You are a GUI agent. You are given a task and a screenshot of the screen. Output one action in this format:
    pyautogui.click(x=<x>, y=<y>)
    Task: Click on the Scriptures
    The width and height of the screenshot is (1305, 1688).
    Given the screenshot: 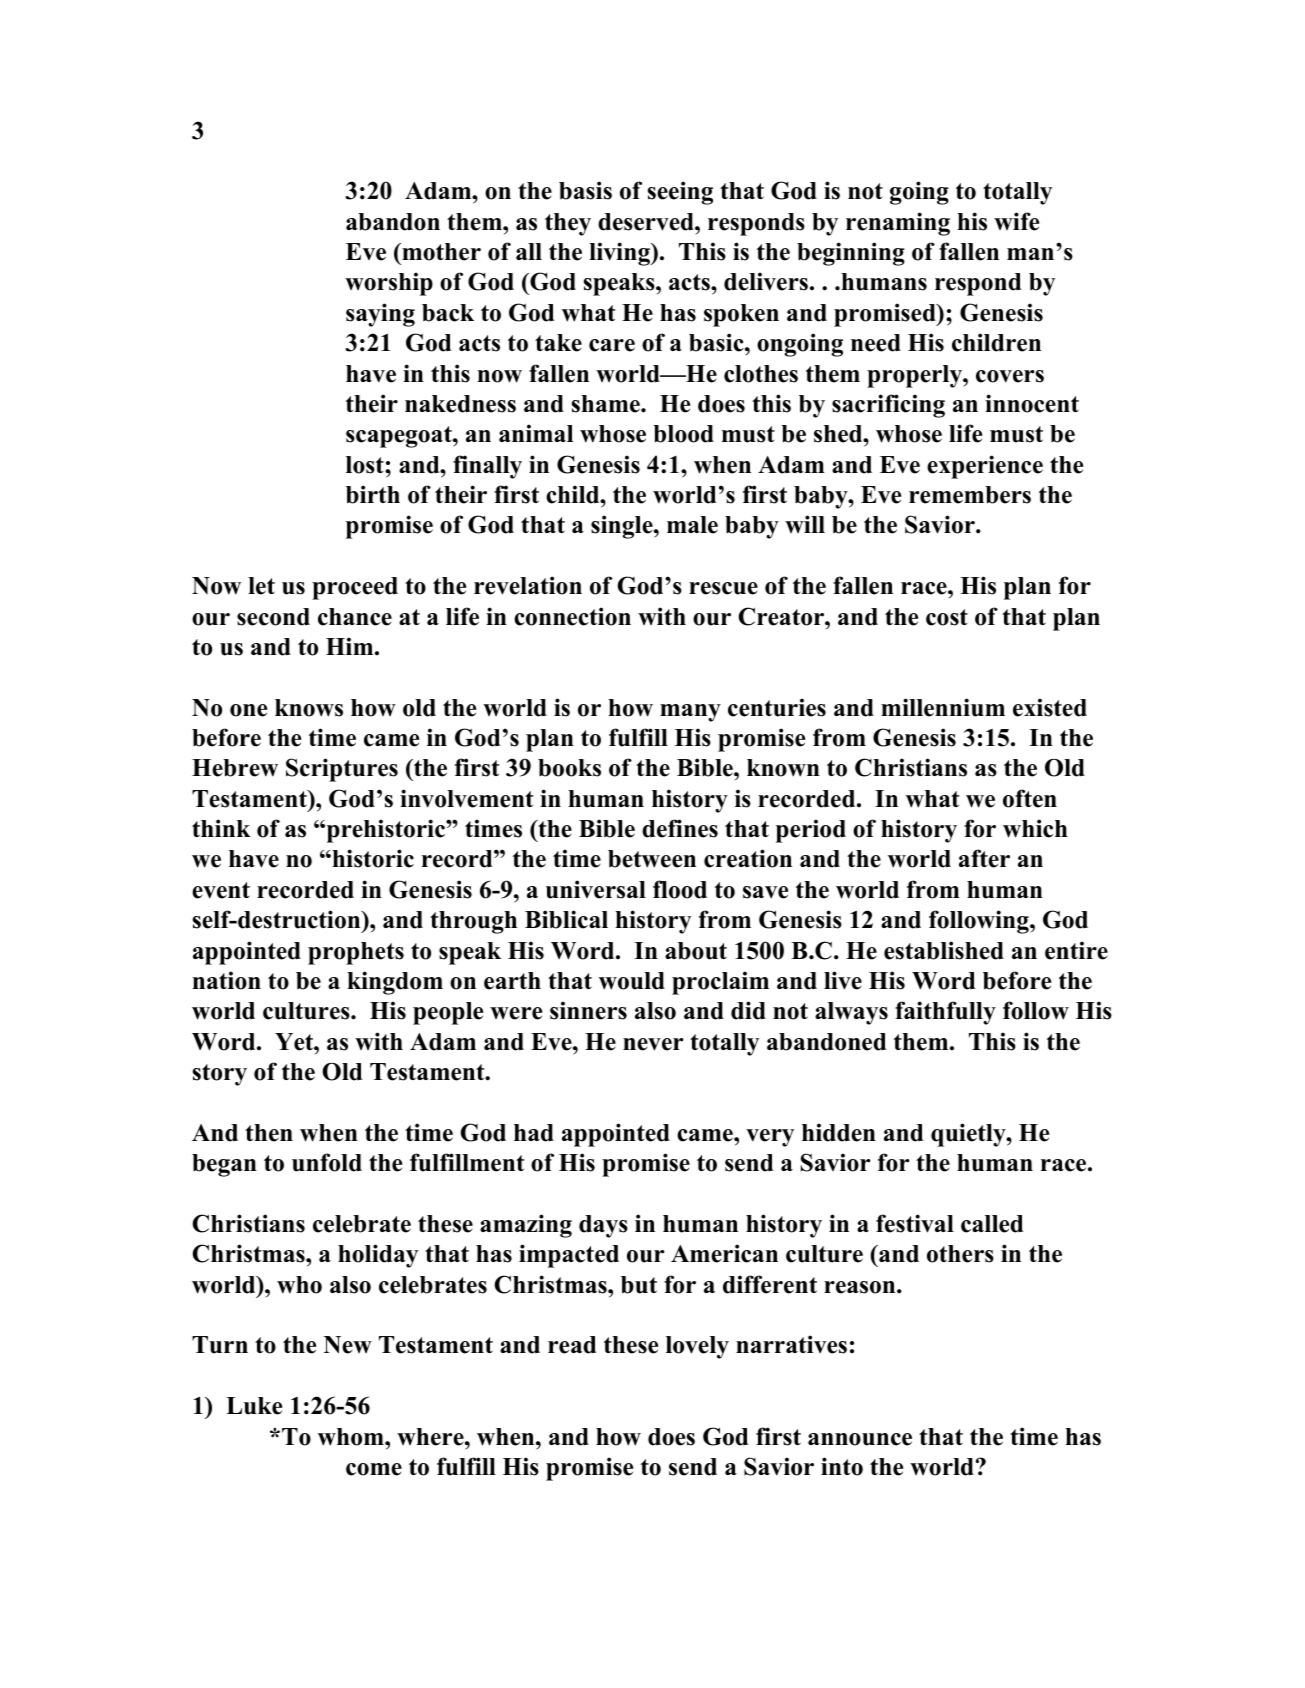 What is the action you would take?
    pyautogui.click(x=342, y=770)
